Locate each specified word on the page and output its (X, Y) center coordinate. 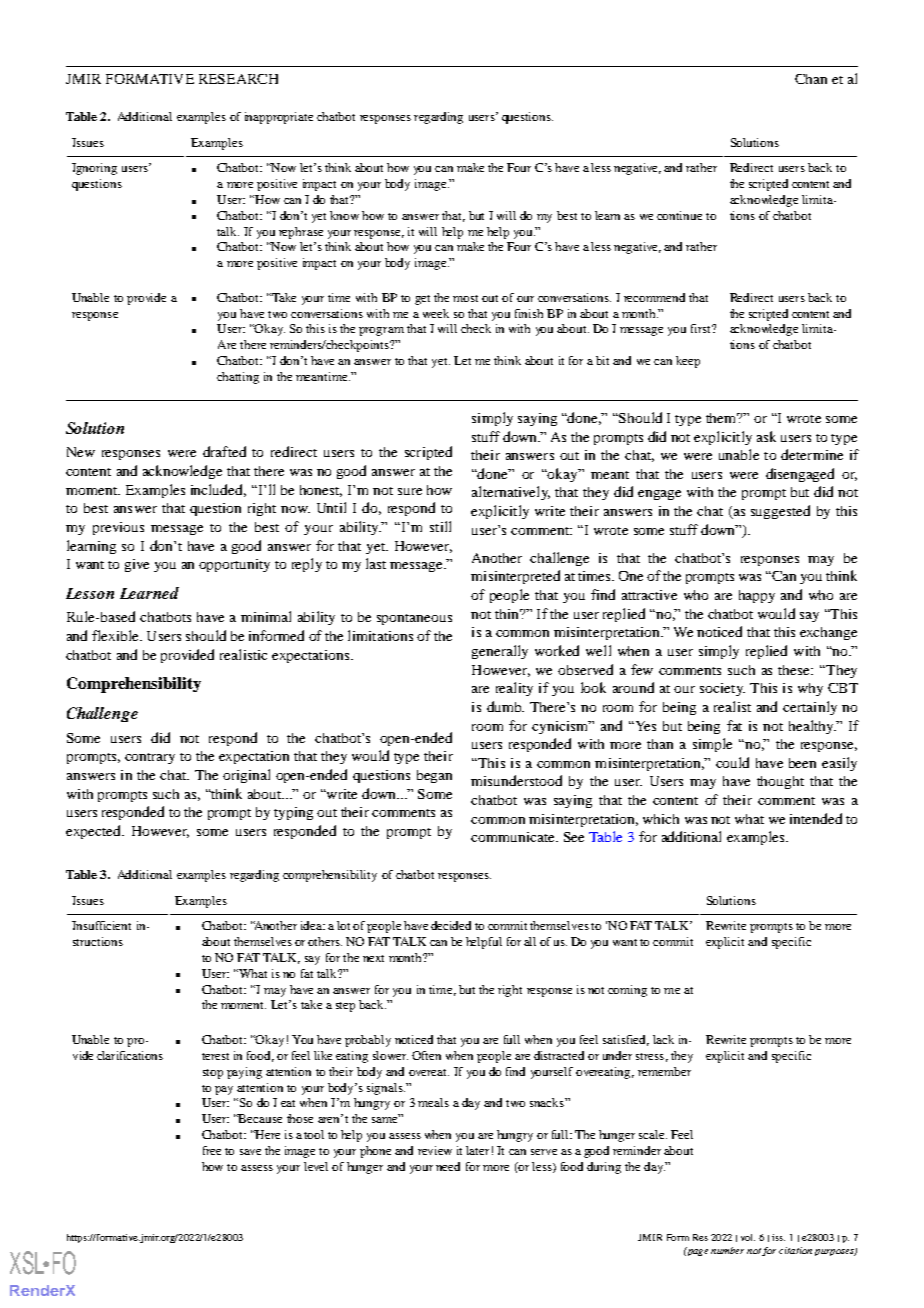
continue (679, 215)
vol (748, 1237)
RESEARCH (238, 79)
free (212, 1150)
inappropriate (279, 118)
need (448, 1166)
